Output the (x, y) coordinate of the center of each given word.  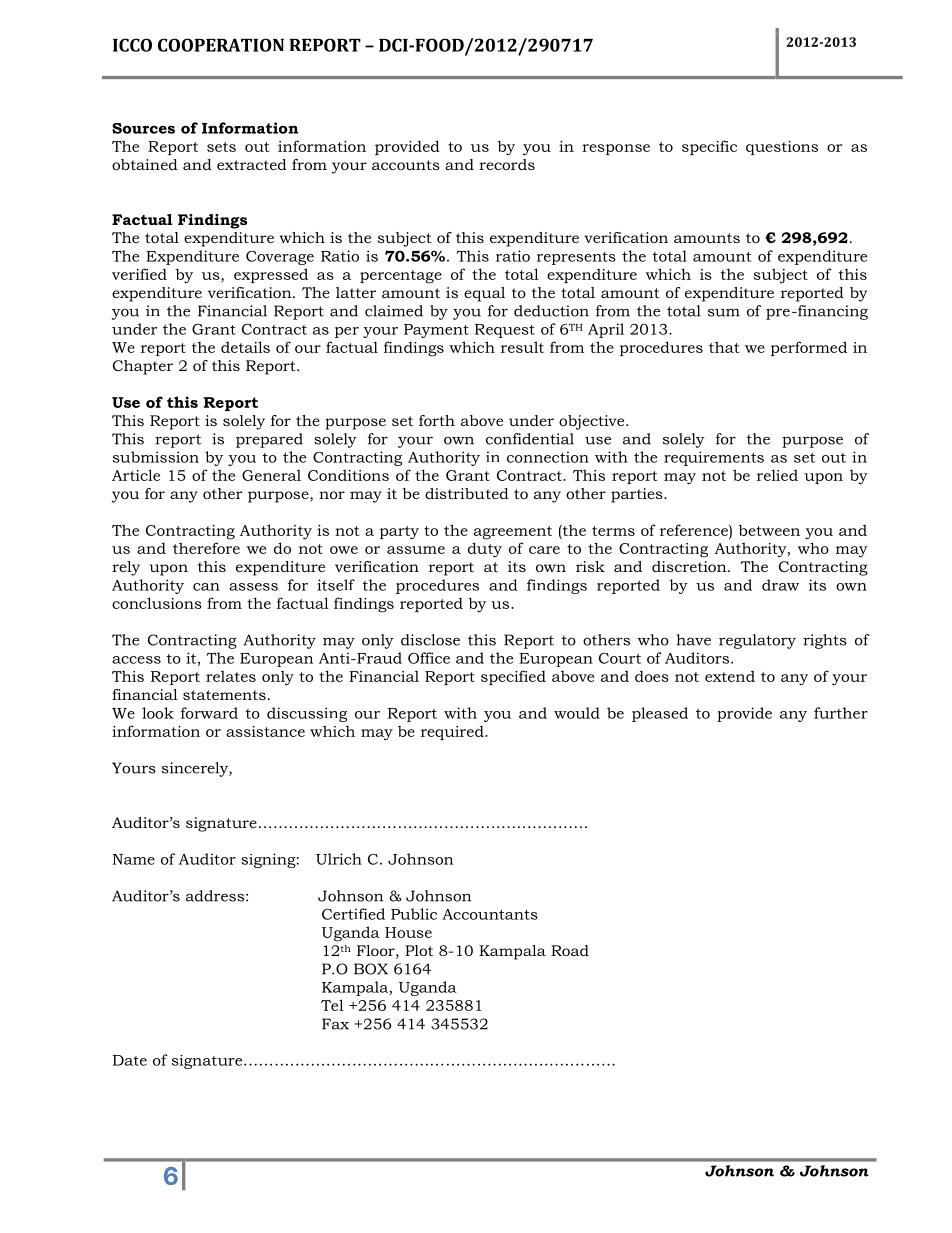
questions (782, 148)
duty (485, 549)
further (841, 713)
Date (130, 1060)
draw (780, 585)
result (522, 347)
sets (221, 147)
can (206, 587)
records (507, 164)
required (453, 732)
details (245, 347)
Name (134, 859)
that (724, 347)
